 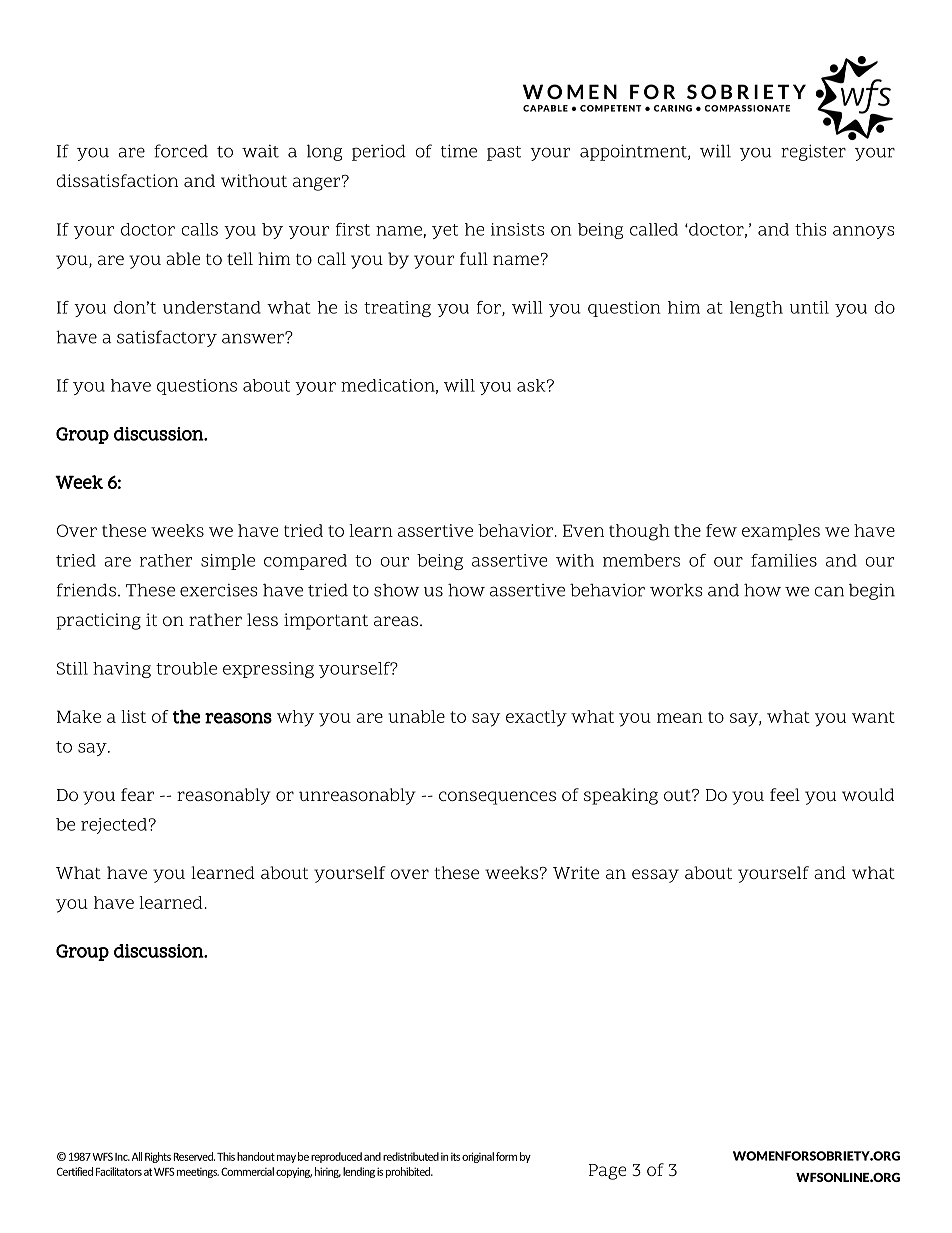 What do you see at coordinates (167, 338) in the screenshot?
I see `satisfactory` at bounding box center [167, 338].
